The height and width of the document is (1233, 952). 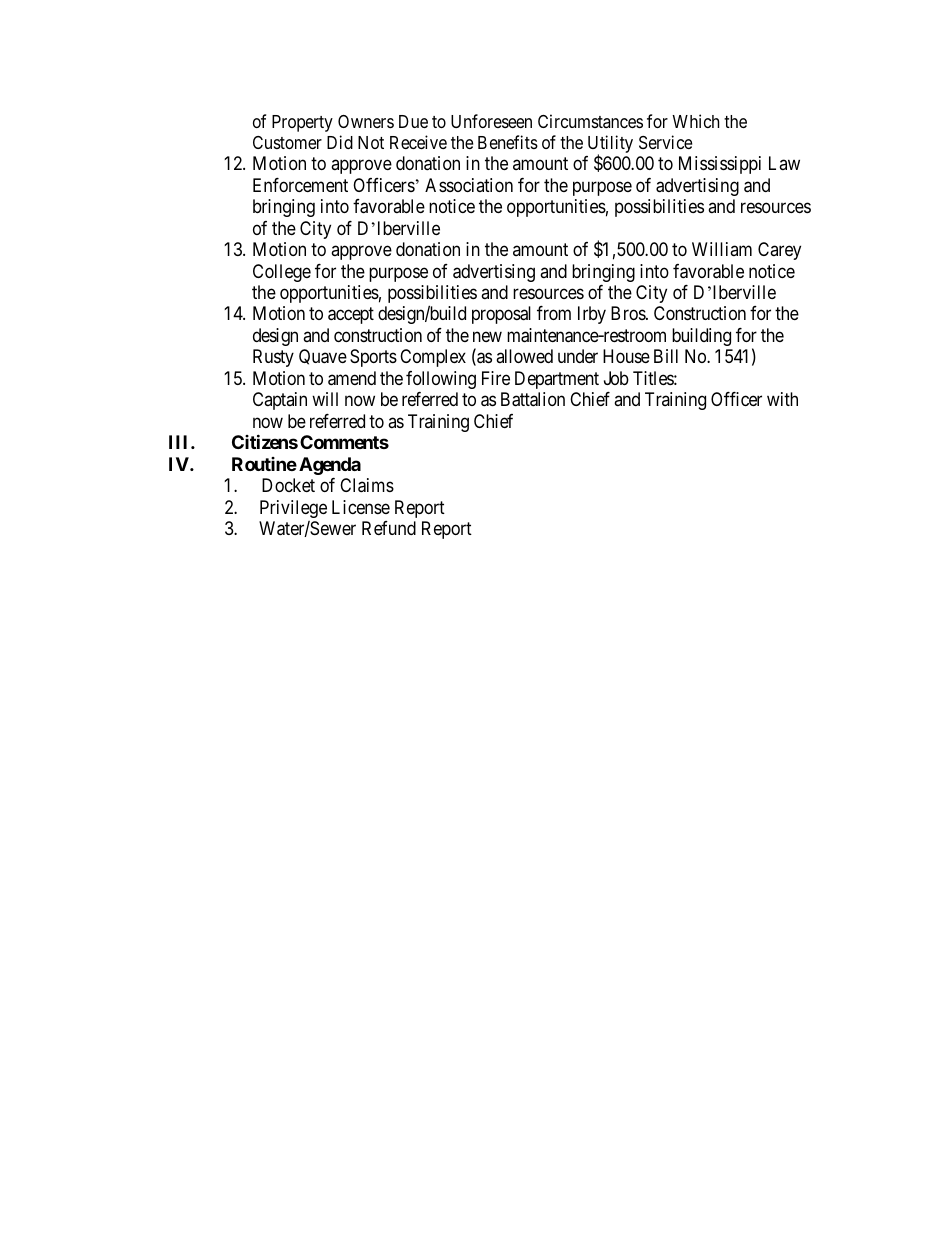 What do you see at coordinates (340, 142) in the document?
I see `Did` at bounding box center [340, 142].
